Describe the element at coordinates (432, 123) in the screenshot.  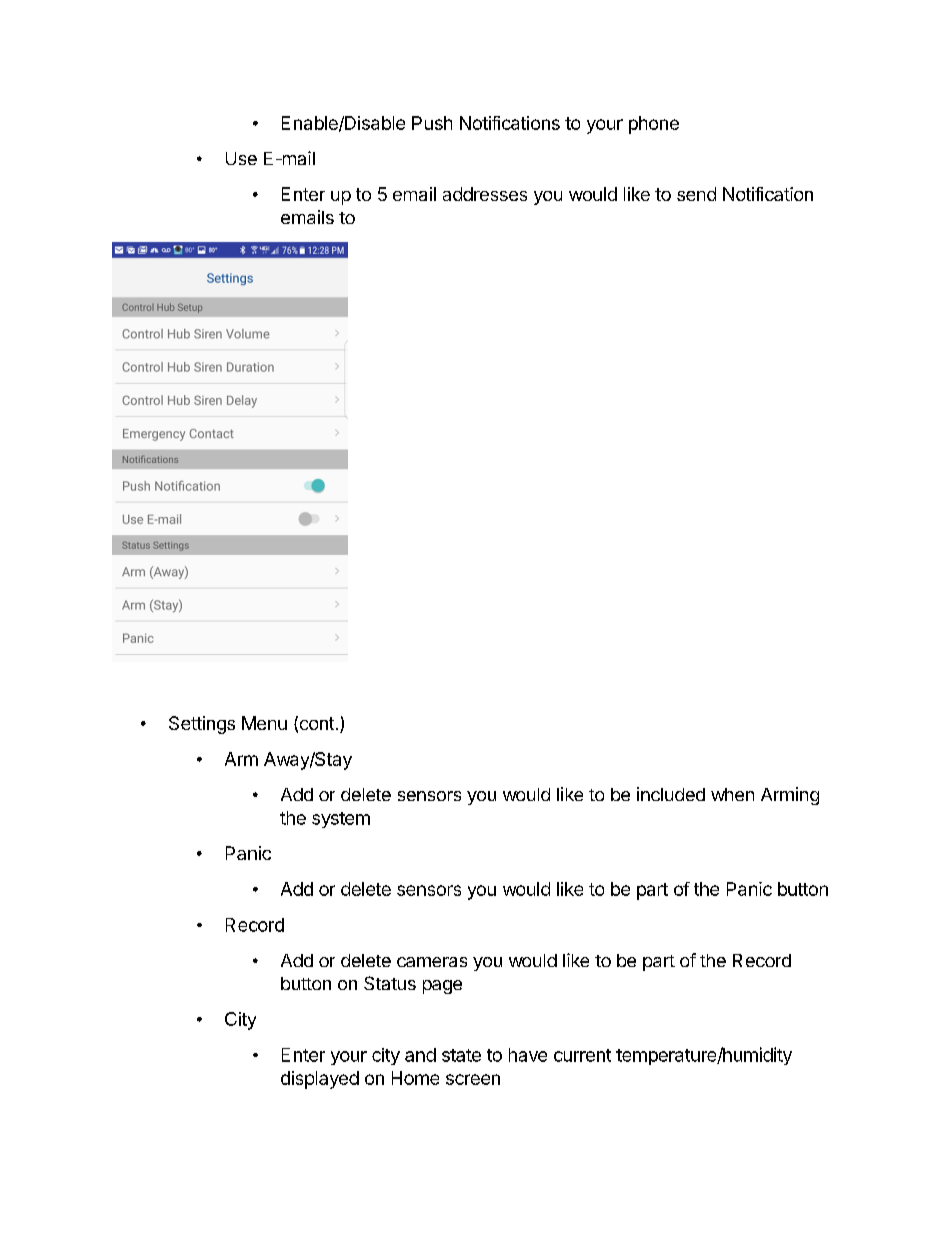
I see `Push` at that location.
